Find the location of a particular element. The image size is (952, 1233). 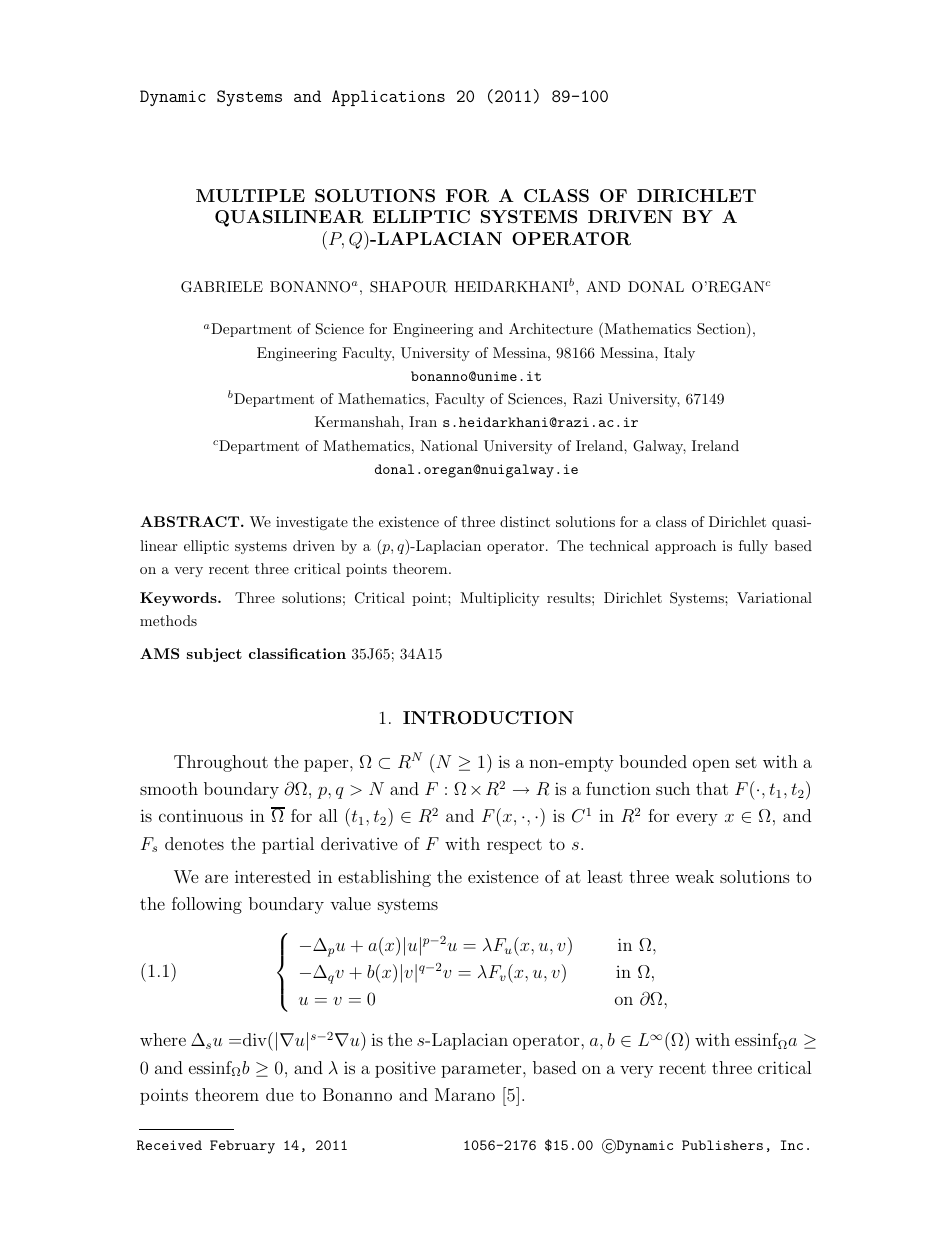

February is located at coordinates (242, 1147).
